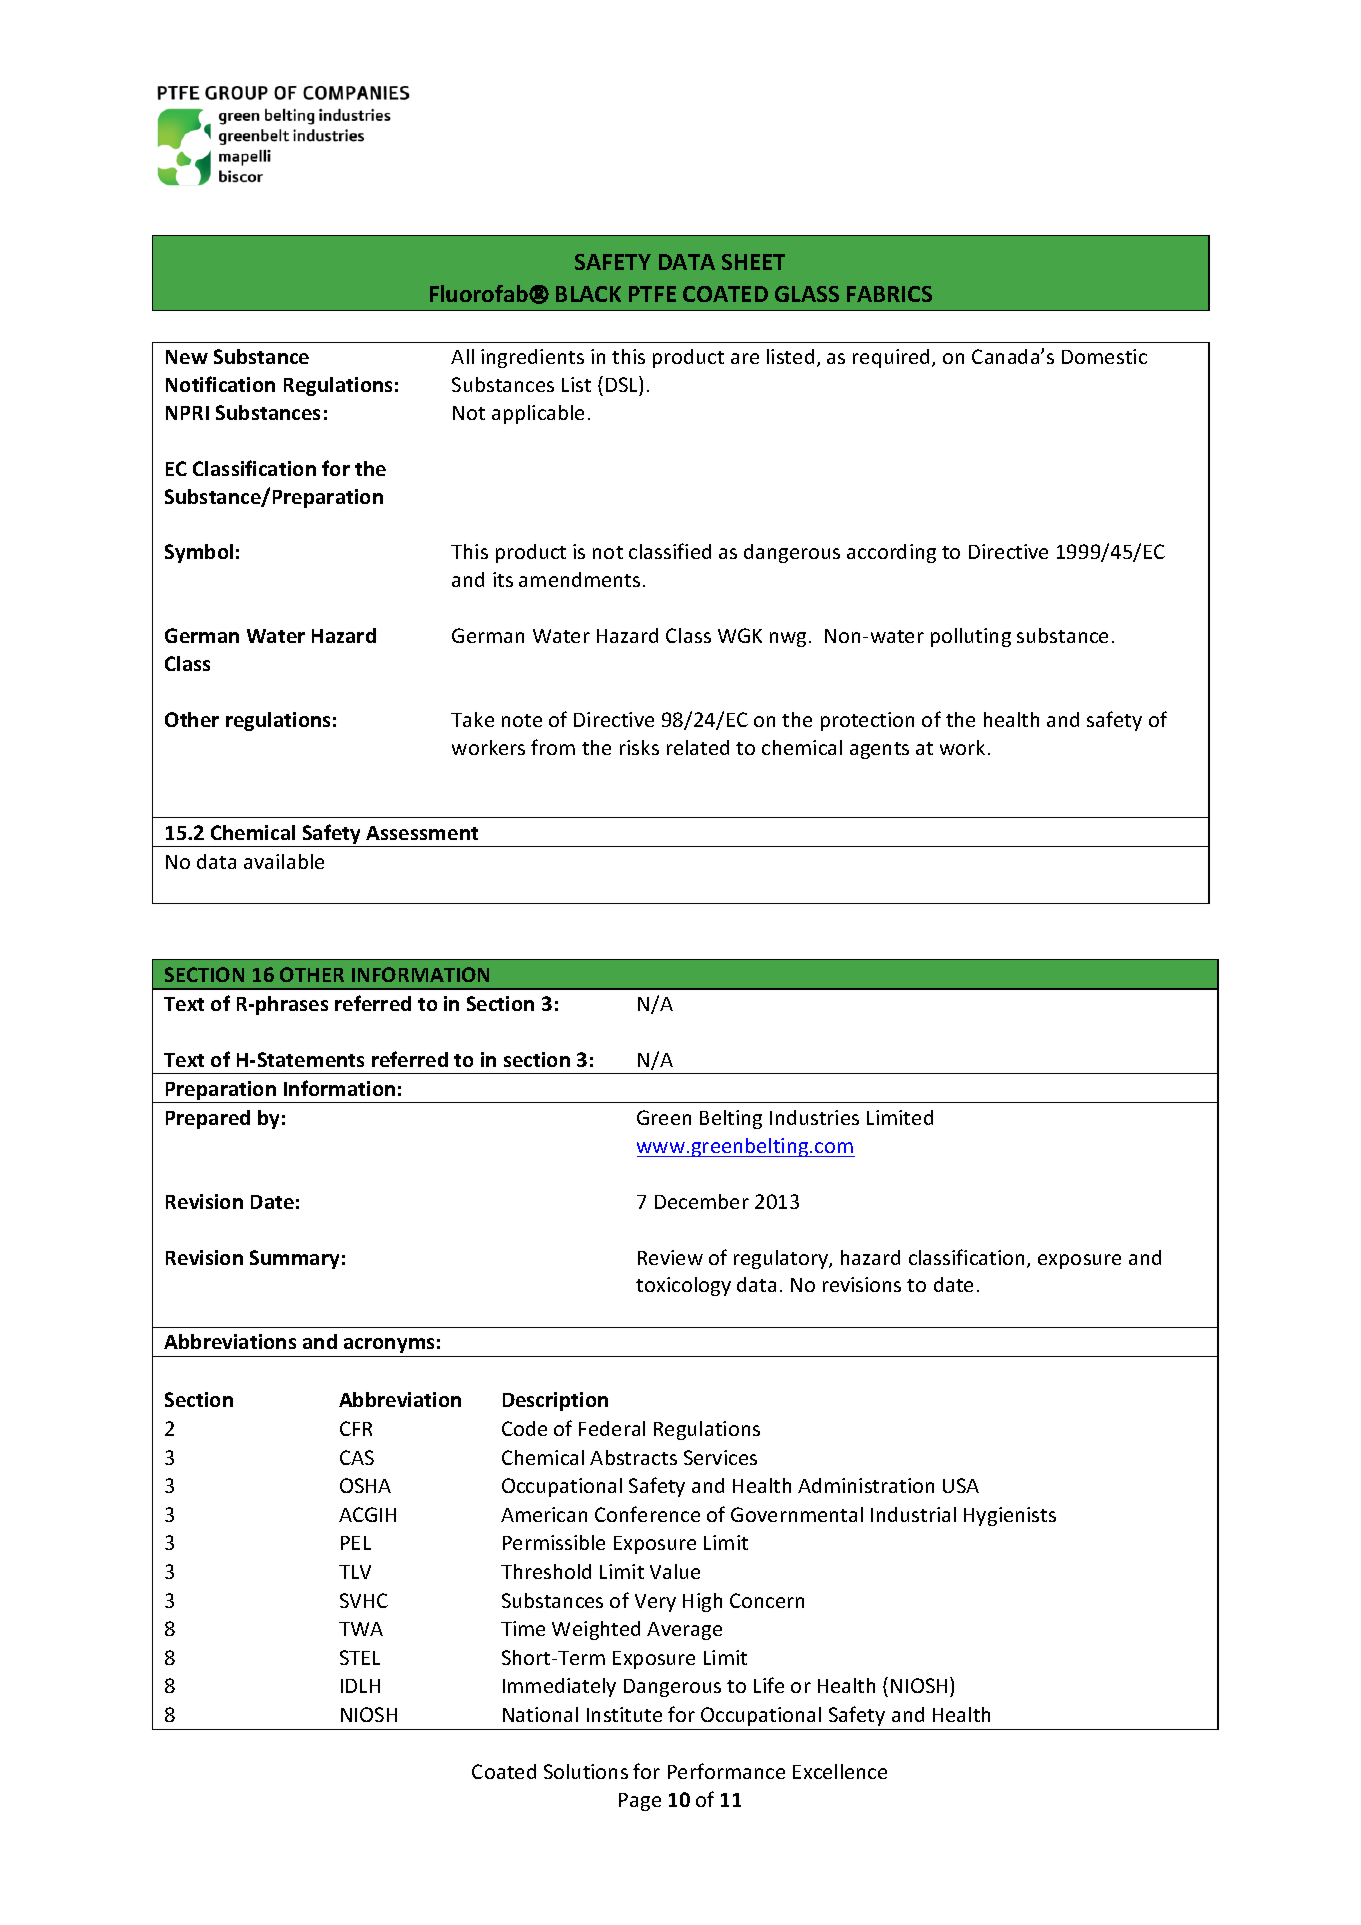 The height and width of the page is (1925, 1361). What do you see at coordinates (356, 1428) in the page?
I see `CFR` at bounding box center [356, 1428].
